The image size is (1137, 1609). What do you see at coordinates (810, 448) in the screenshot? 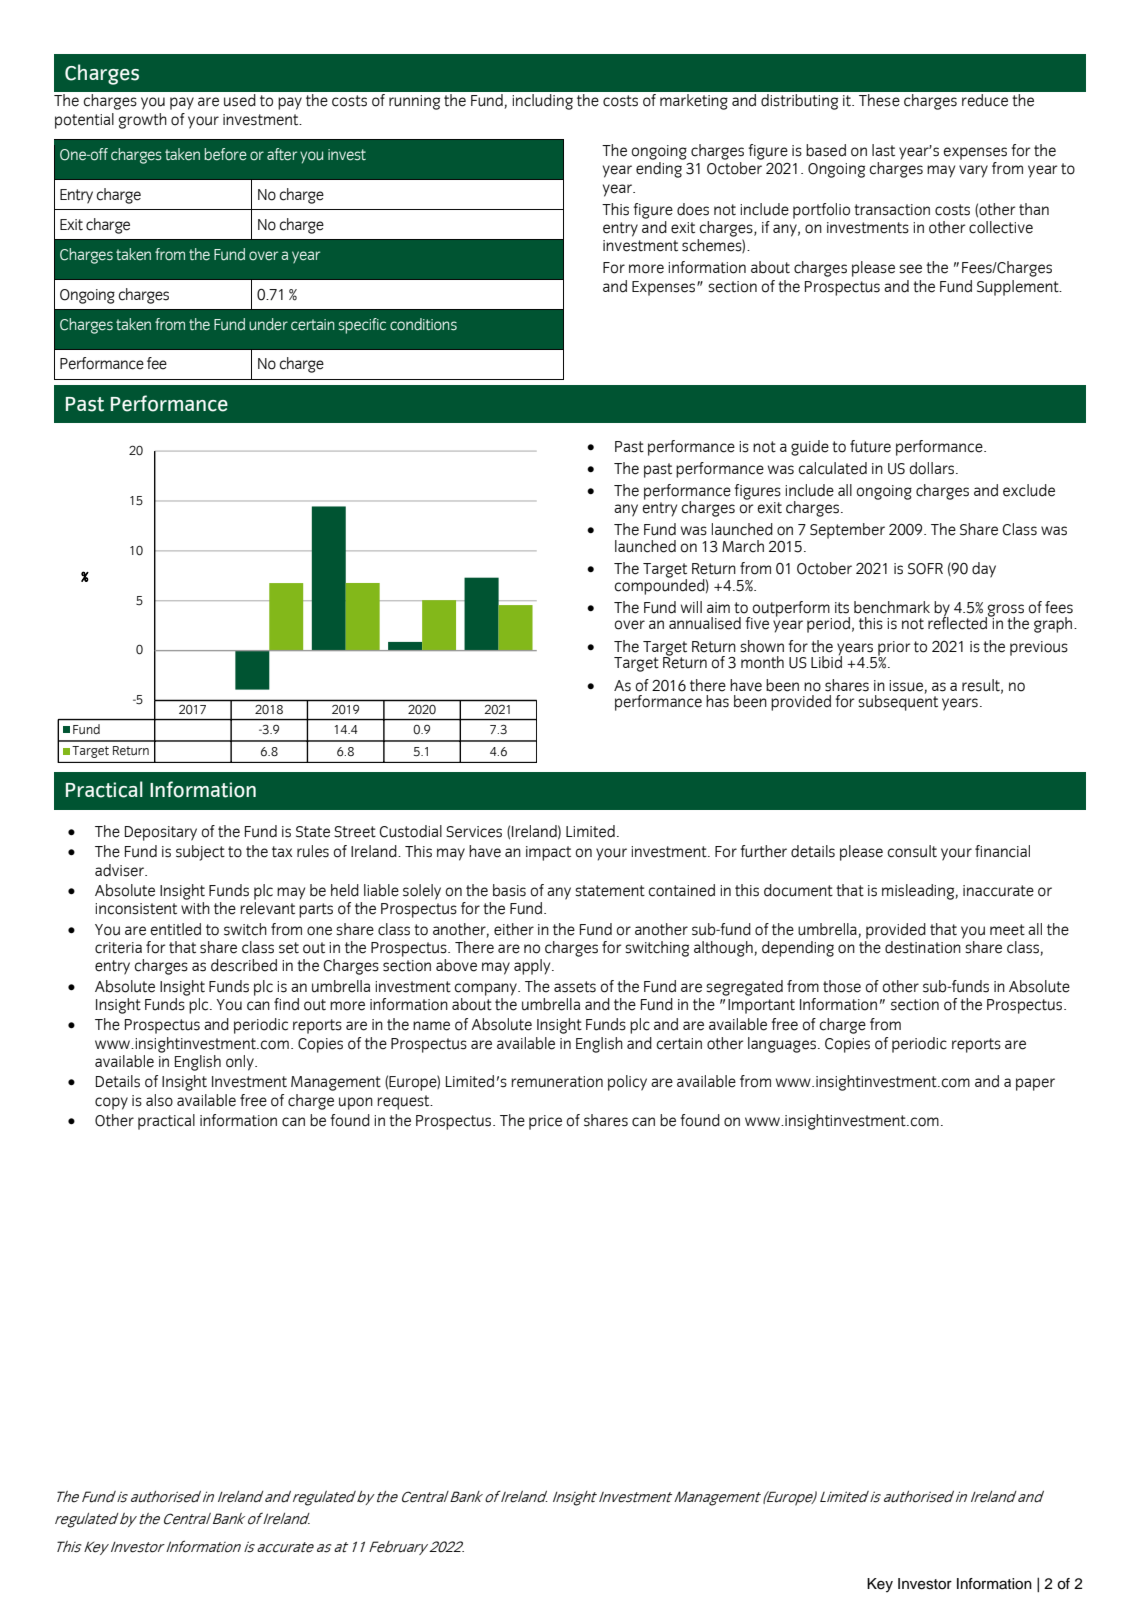
I see `guide` at bounding box center [810, 448].
